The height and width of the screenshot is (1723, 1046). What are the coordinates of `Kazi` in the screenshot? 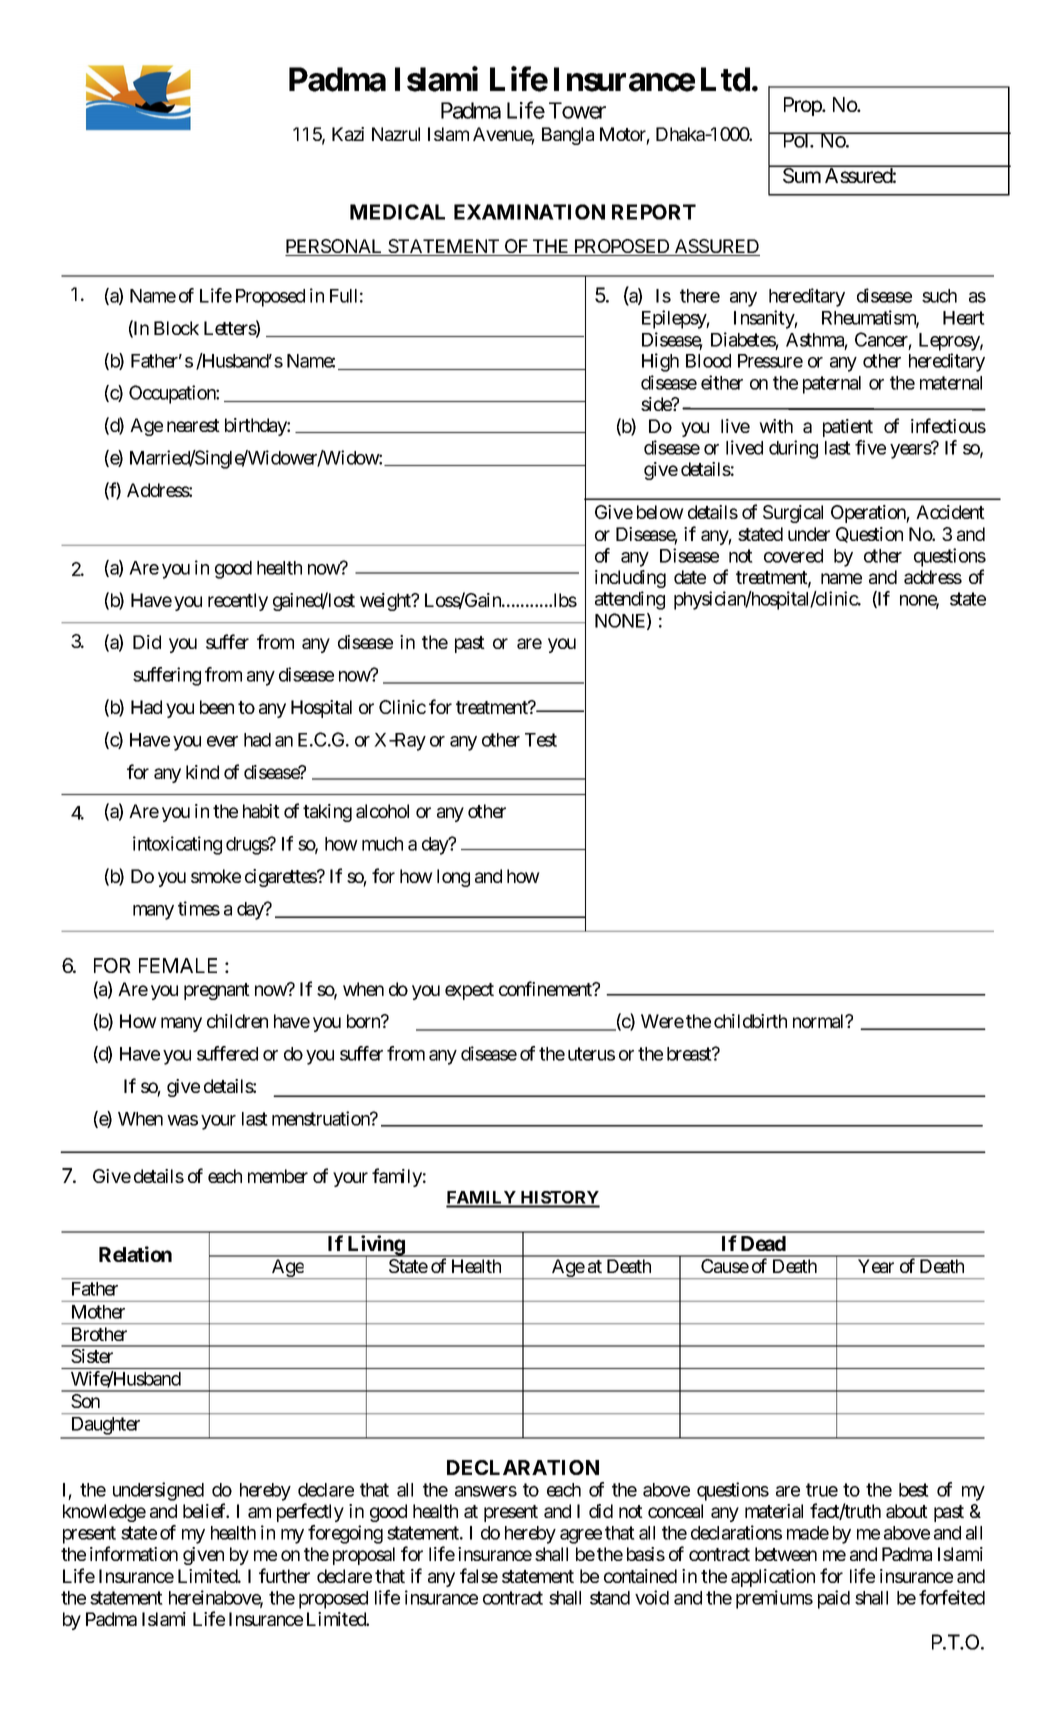 It's located at (348, 134).
